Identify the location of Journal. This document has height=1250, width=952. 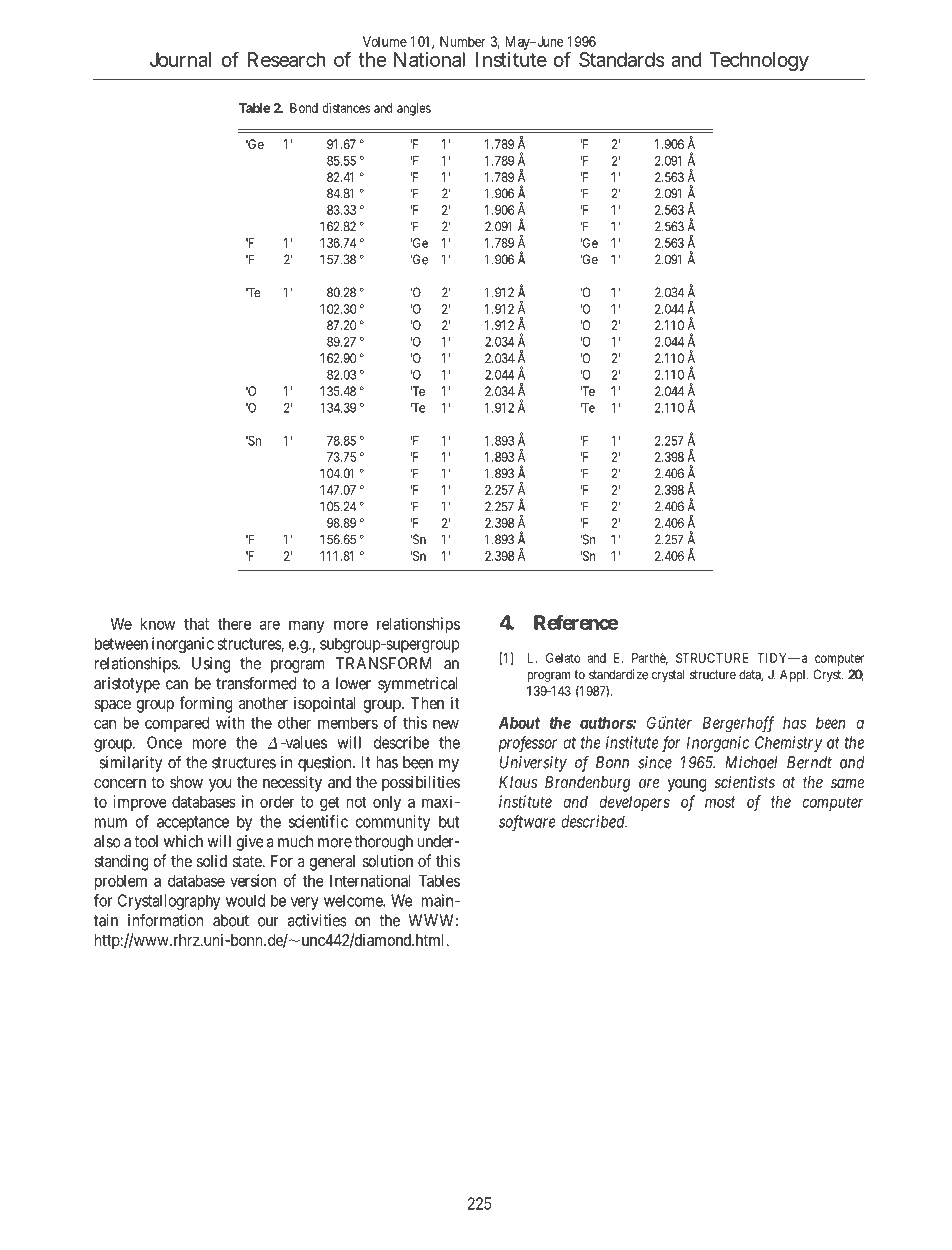
(180, 59).
